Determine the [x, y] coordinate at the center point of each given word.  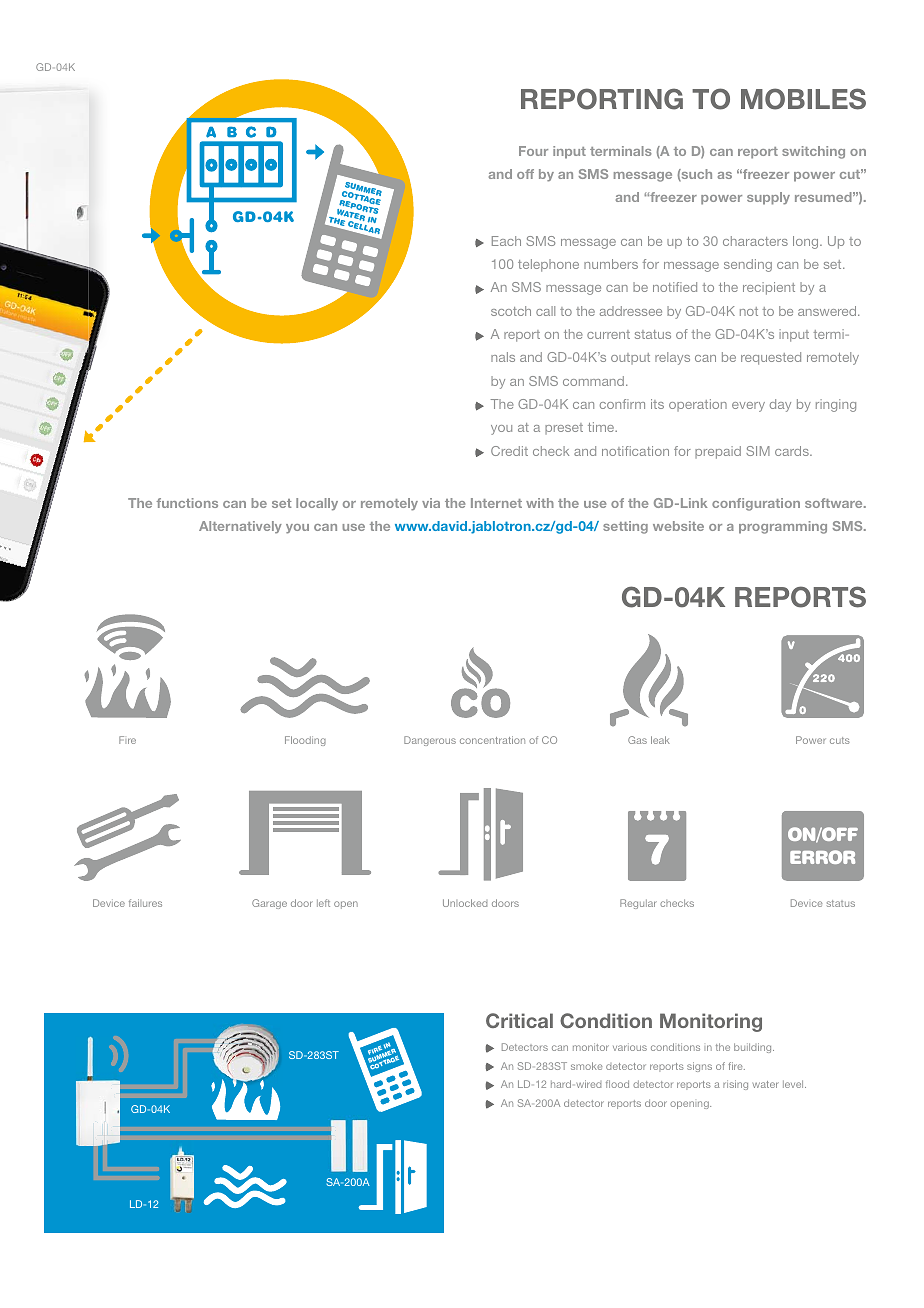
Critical [519, 1020]
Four [533, 151]
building [754, 1048]
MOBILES [803, 99]
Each [506, 241]
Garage [269, 904]
